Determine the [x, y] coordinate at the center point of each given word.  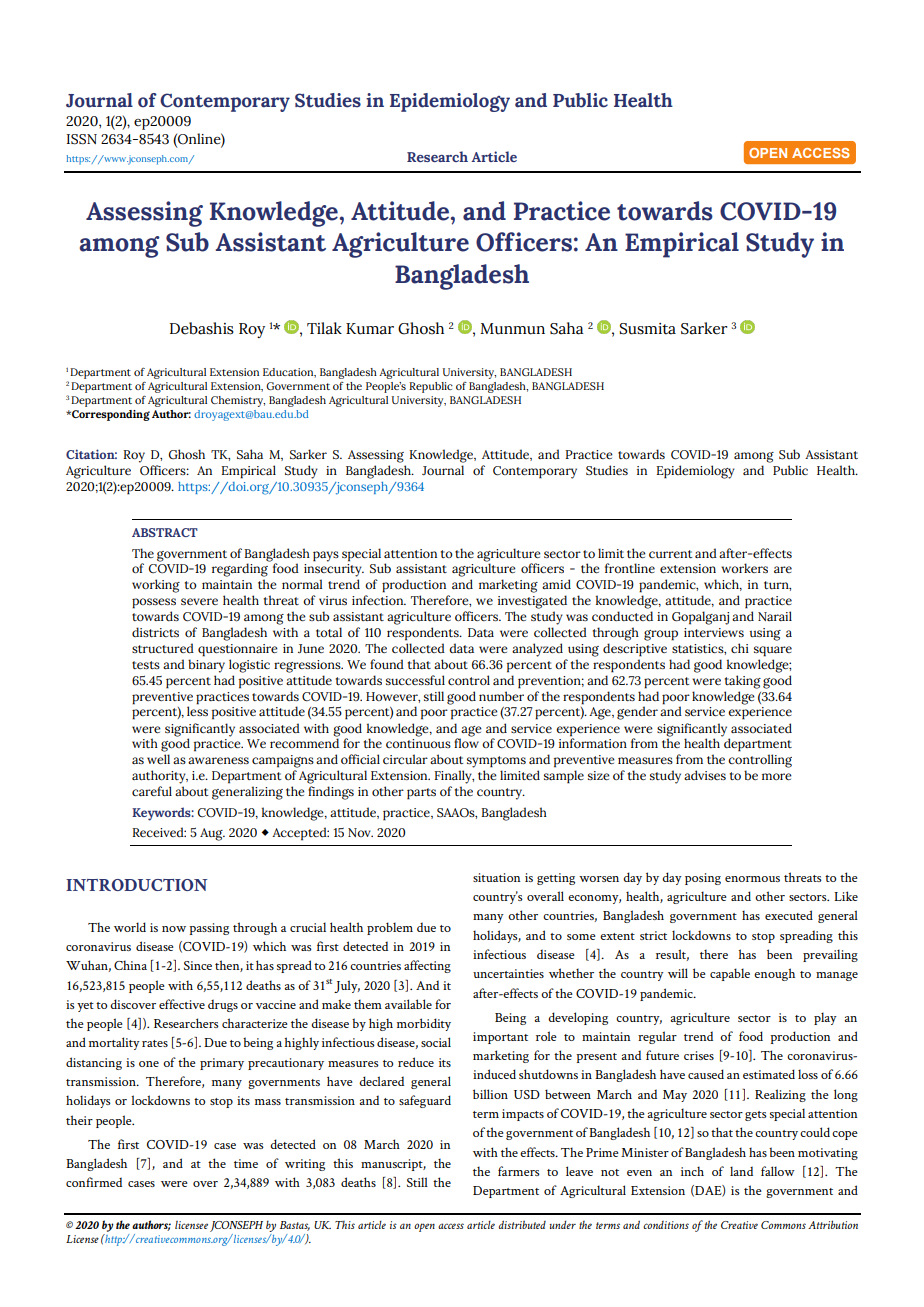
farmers [519, 1171]
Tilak [324, 328]
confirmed [94, 1182]
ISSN [82, 139]
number [501, 696]
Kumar [370, 329]
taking [743, 682]
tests [146, 665]
